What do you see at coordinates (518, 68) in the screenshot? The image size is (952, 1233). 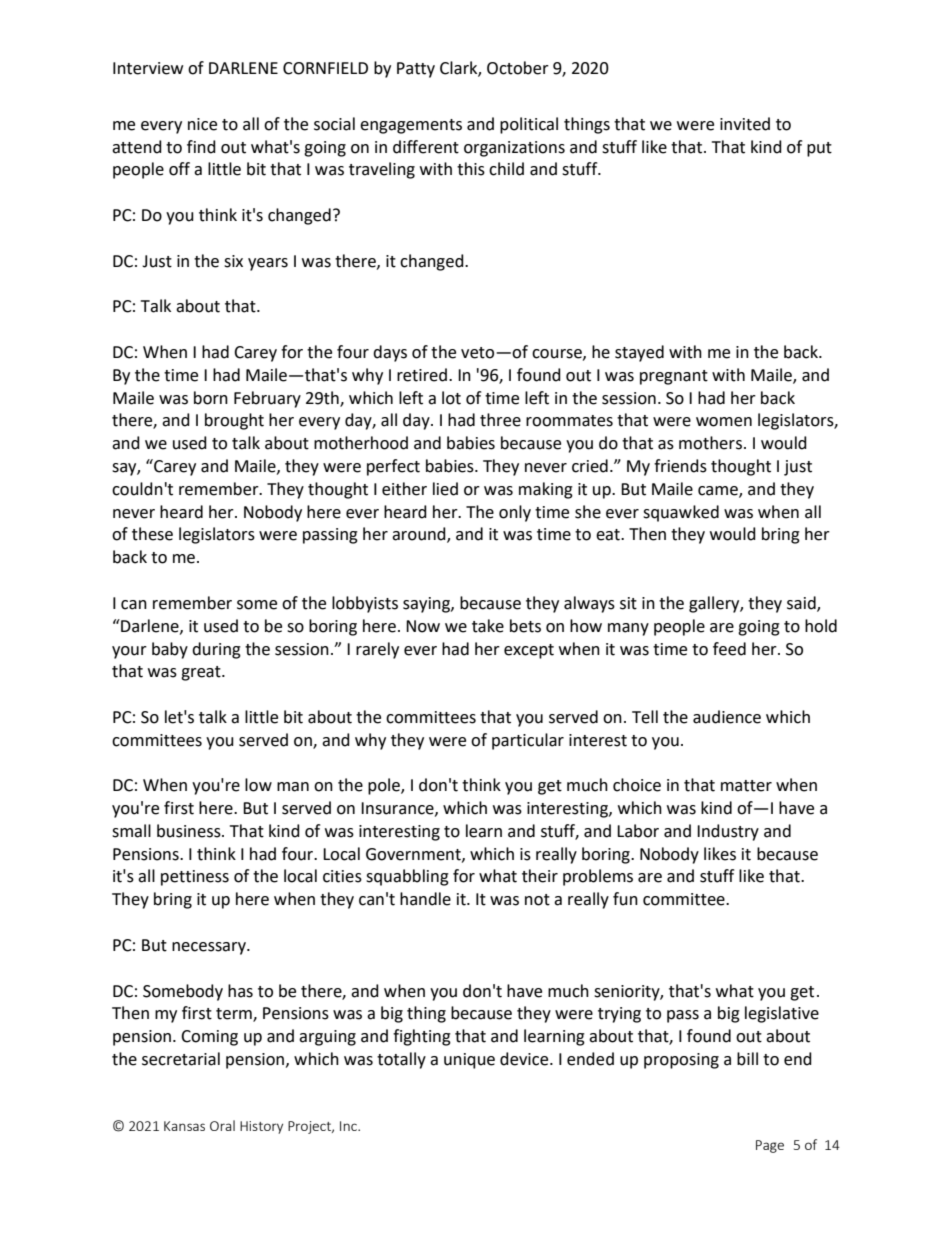 I see `October` at bounding box center [518, 68].
